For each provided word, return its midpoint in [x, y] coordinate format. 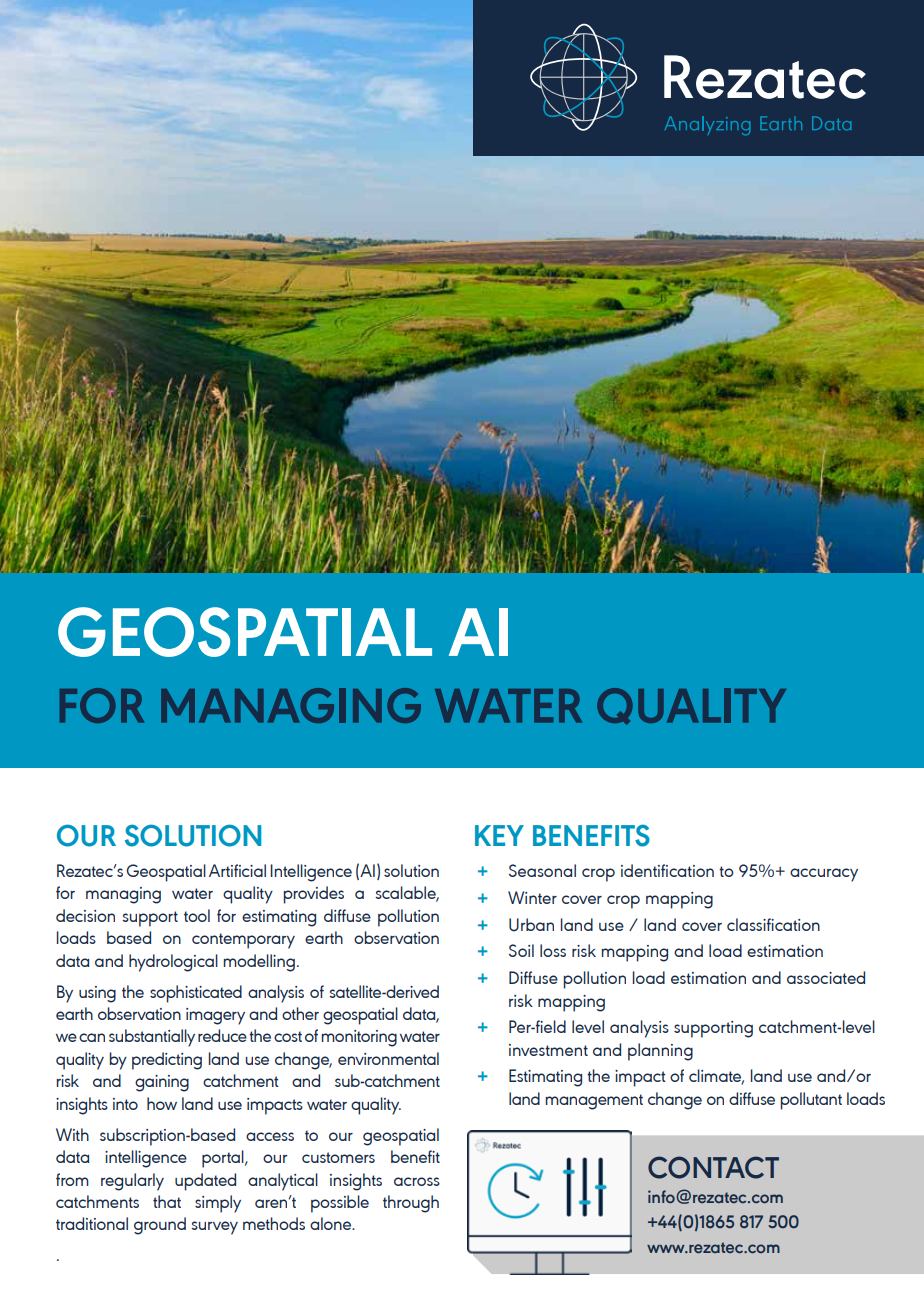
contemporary [243, 941]
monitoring [359, 1038]
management [594, 1102]
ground [160, 1226]
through [411, 1204]
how [162, 1103]
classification [773, 924]
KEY [499, 835]
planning [660, 1052]
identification [667, 870]
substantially [152, 1038]
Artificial [237, 870]
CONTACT [713, 1167]
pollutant [811, 1101]
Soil [521, 950]
